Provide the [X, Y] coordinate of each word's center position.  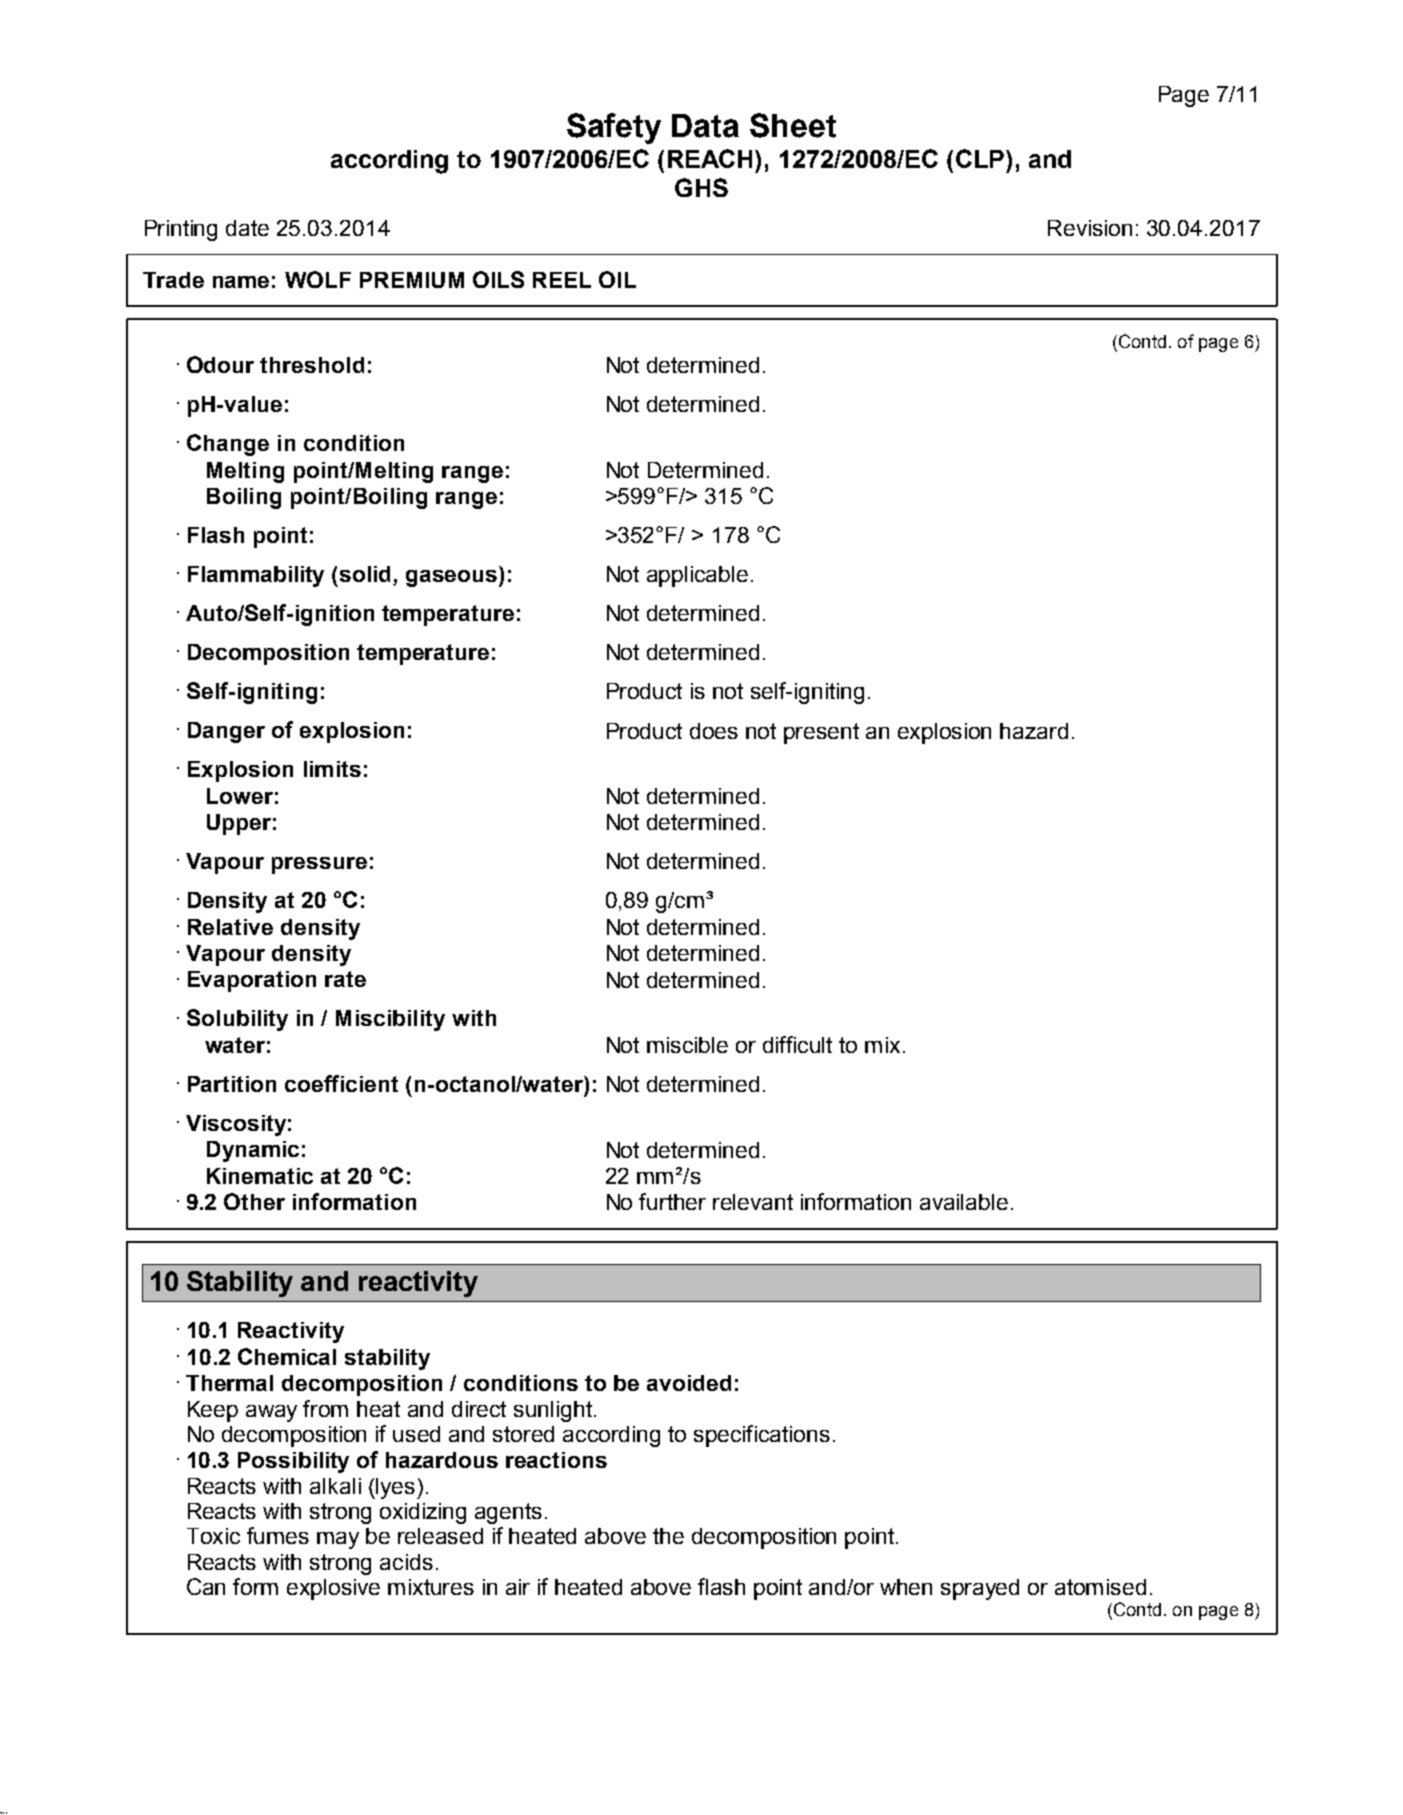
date [247, 228]
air [518, 1587]
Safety [614, 128]
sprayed [980, 1589]
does [714, 731]
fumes [278, 1535]
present [821, 733]
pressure [319, 865]
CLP [980, 158]
